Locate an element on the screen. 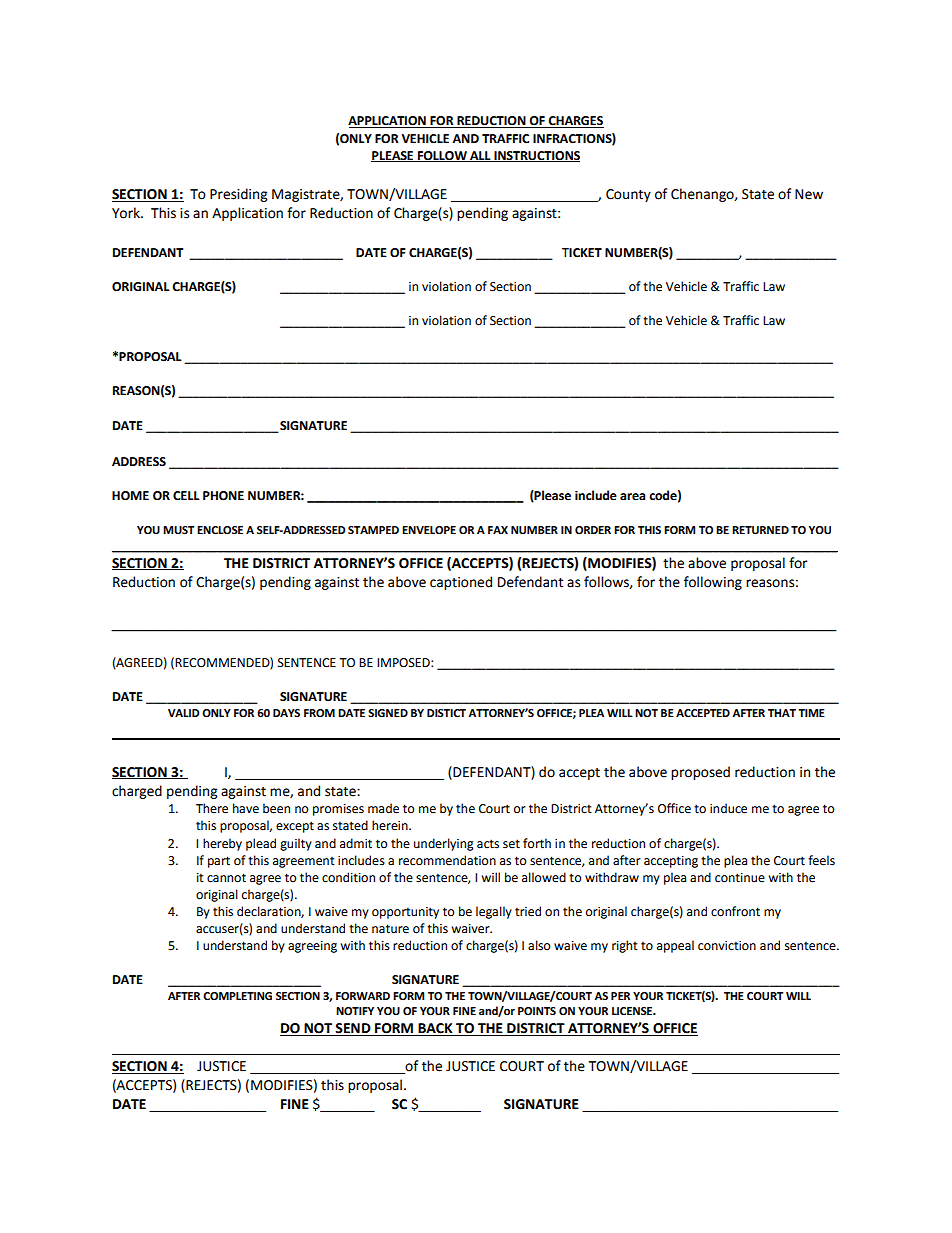  INSTRUCTIONS is located at coordinates (536, 156).
